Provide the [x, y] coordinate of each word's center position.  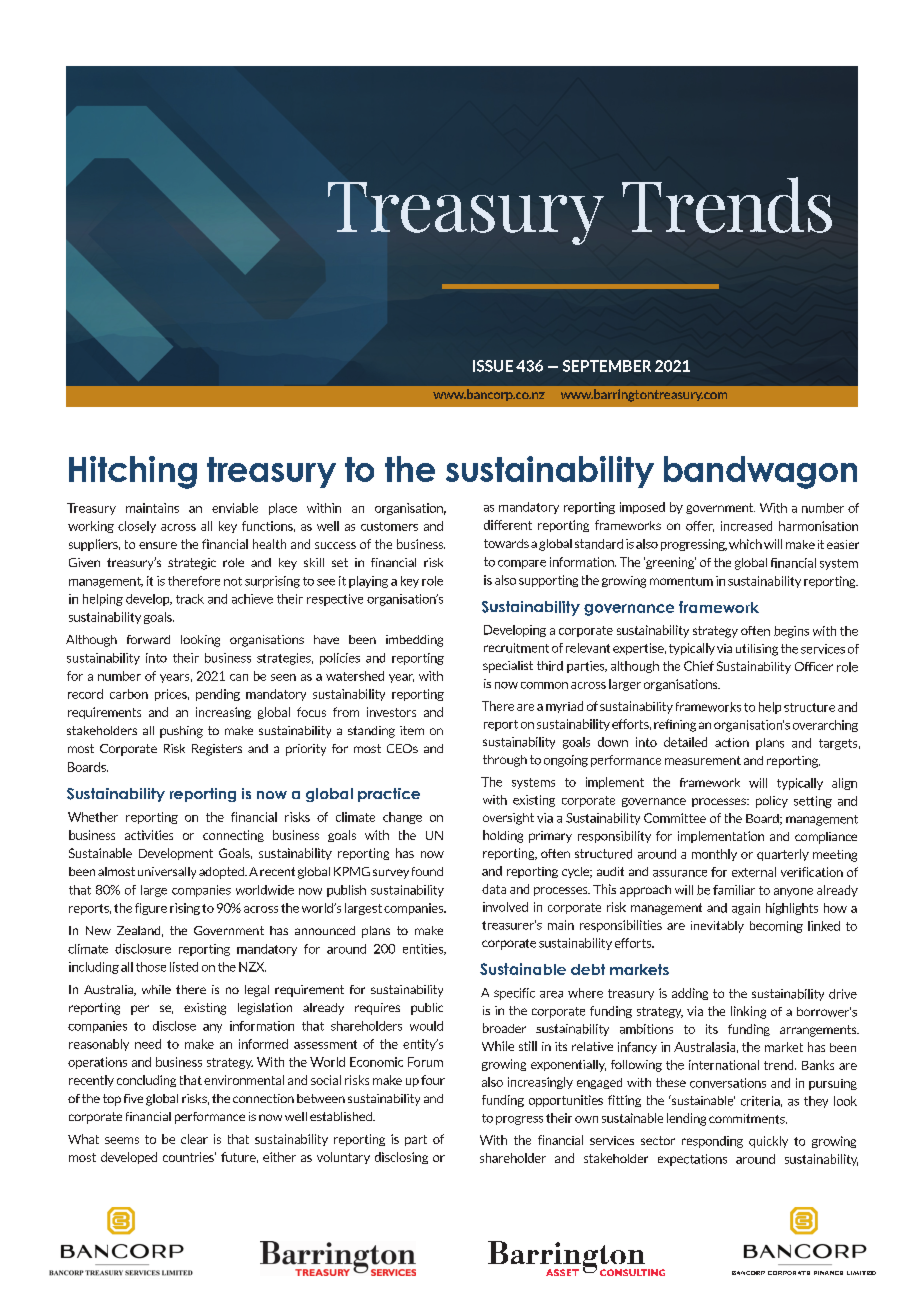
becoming [776, 927]
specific [514, 994]
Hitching [133, 472]
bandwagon [760, 472]
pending [218, 695]
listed [184, 967]
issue [493, 366]
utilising [757, 650]
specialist [508, 667]
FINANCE [828, 1273]
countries [189, 1157]
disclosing [401, 1158]
